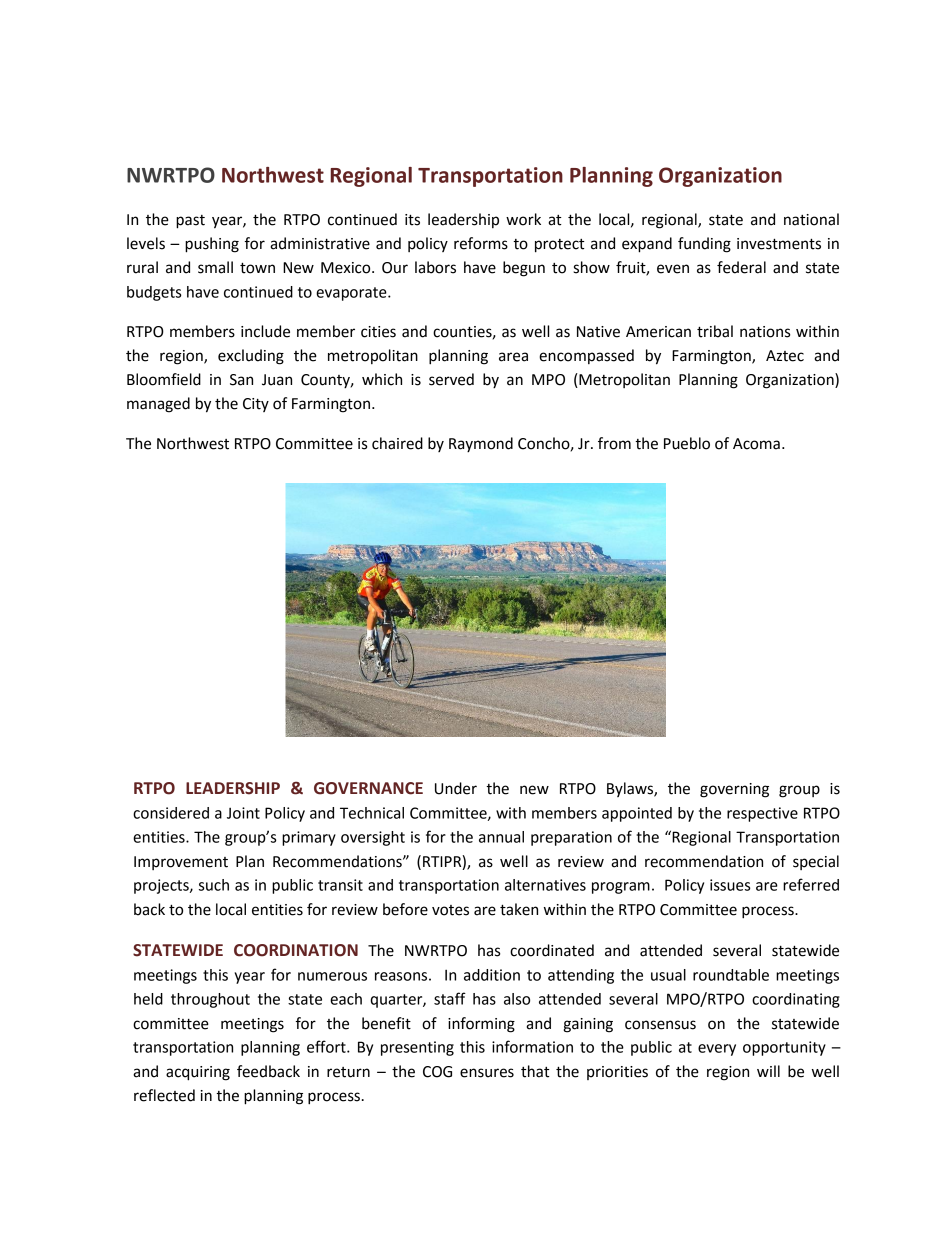  I want to click on Raymond, so click(481, 444).
